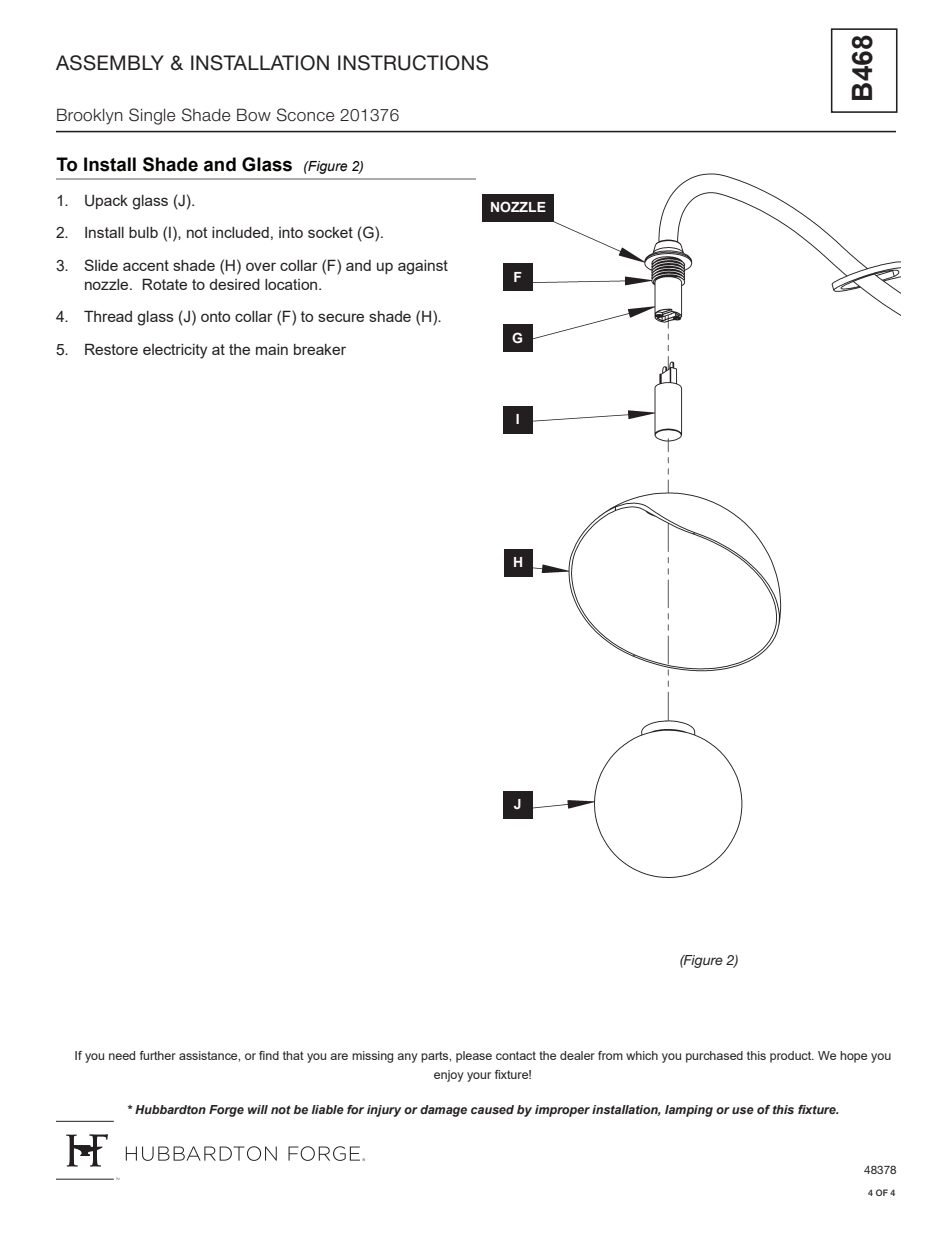 The image size is (952, 1233). I want to click on secure, so click(341, 317).
